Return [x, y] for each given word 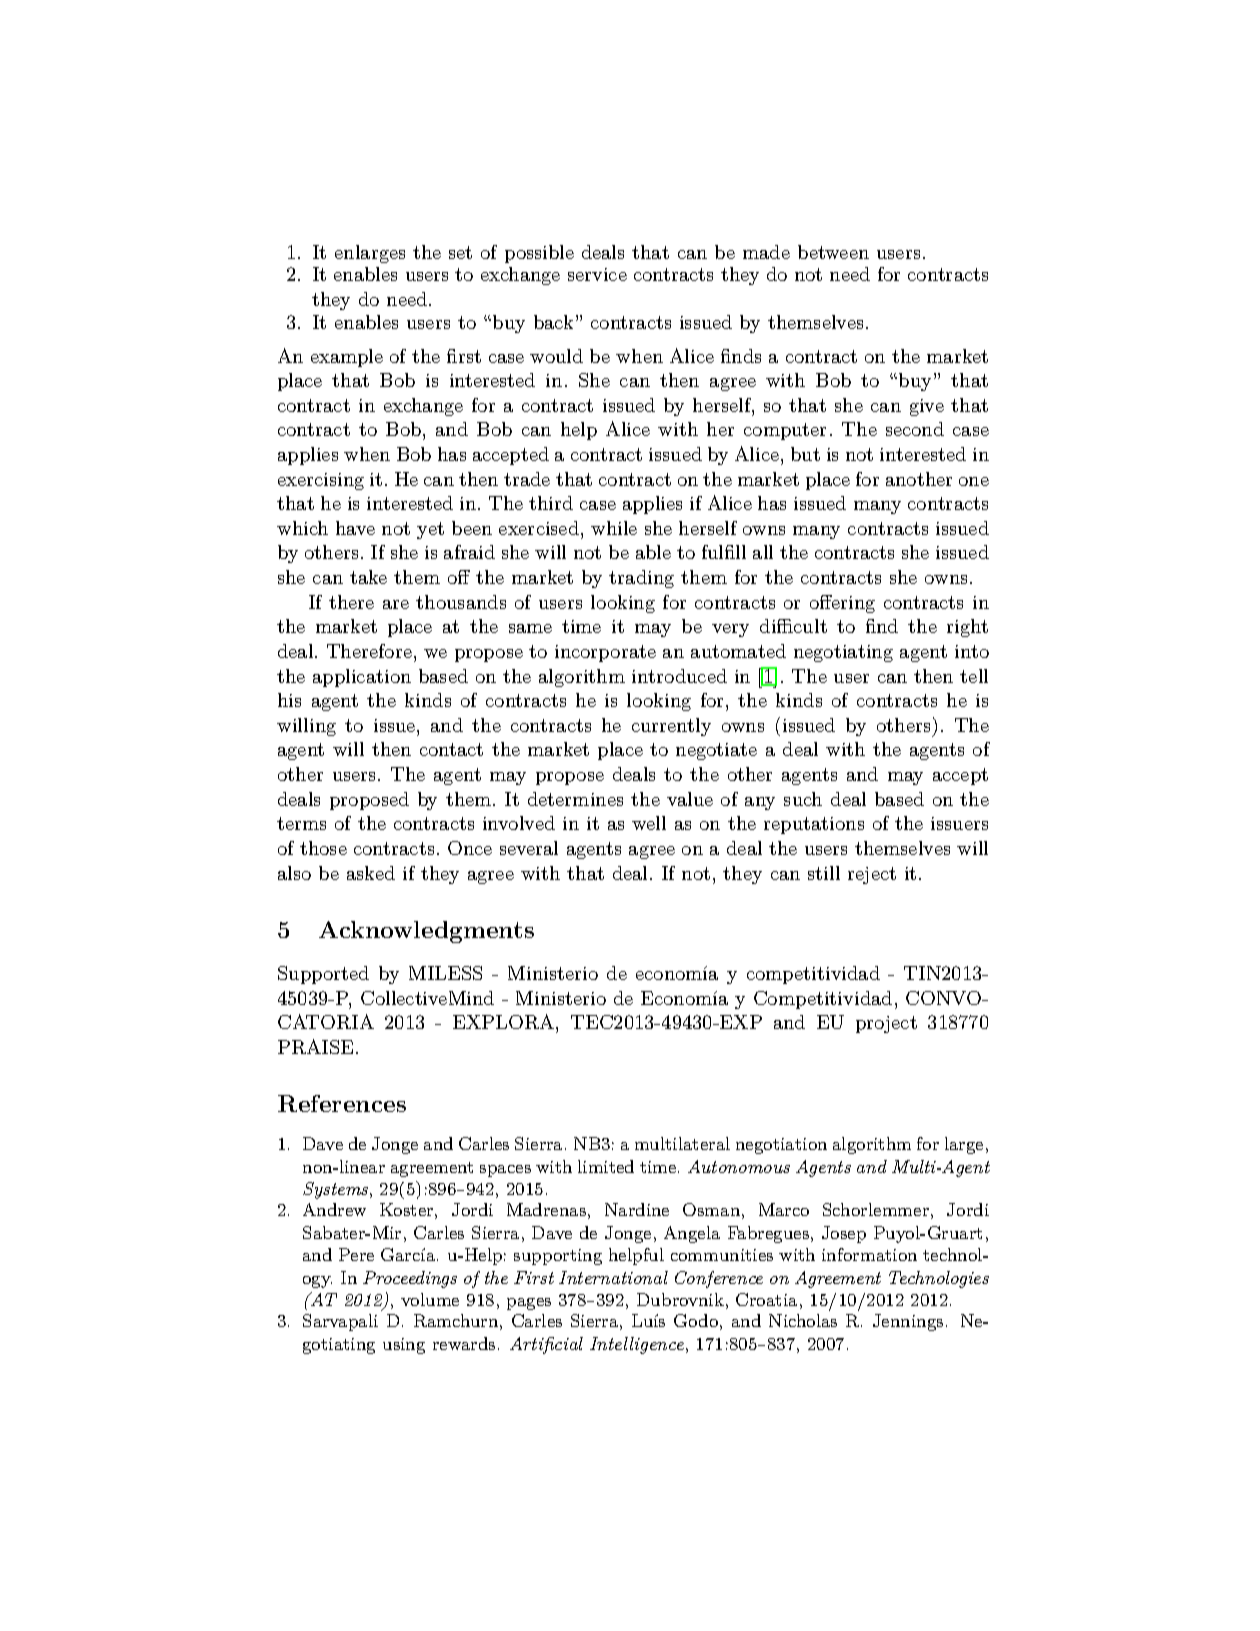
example [347, 358]
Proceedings [410, 1279]
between [833, 252]
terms [301, 823]
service [597, 274]
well [649, 823]
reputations [814, 825]
